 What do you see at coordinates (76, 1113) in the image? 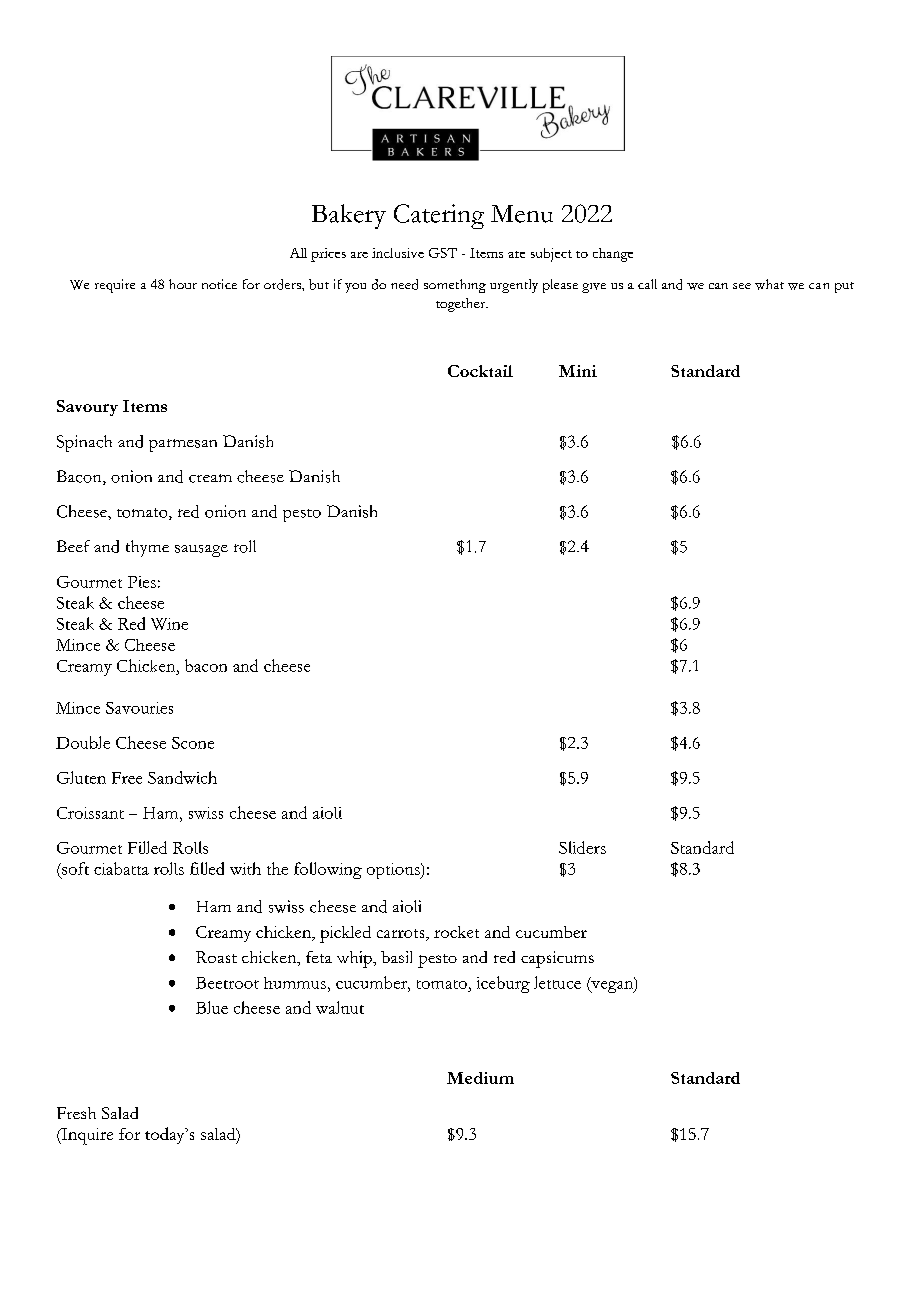
I see `Fresh` at bounding box center [76, 1113].
